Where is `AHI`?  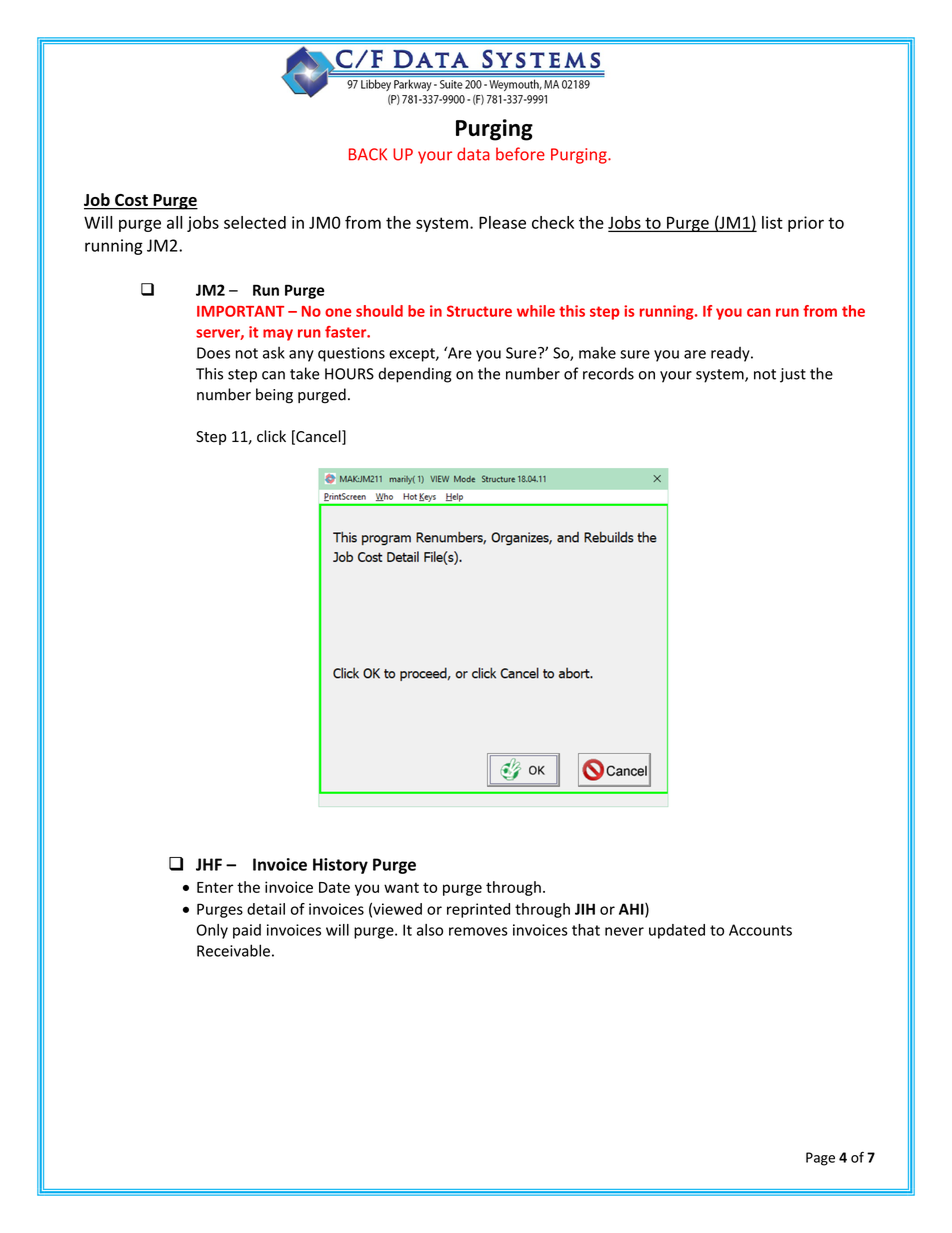
AHI is located at coordinates (632, 910).
